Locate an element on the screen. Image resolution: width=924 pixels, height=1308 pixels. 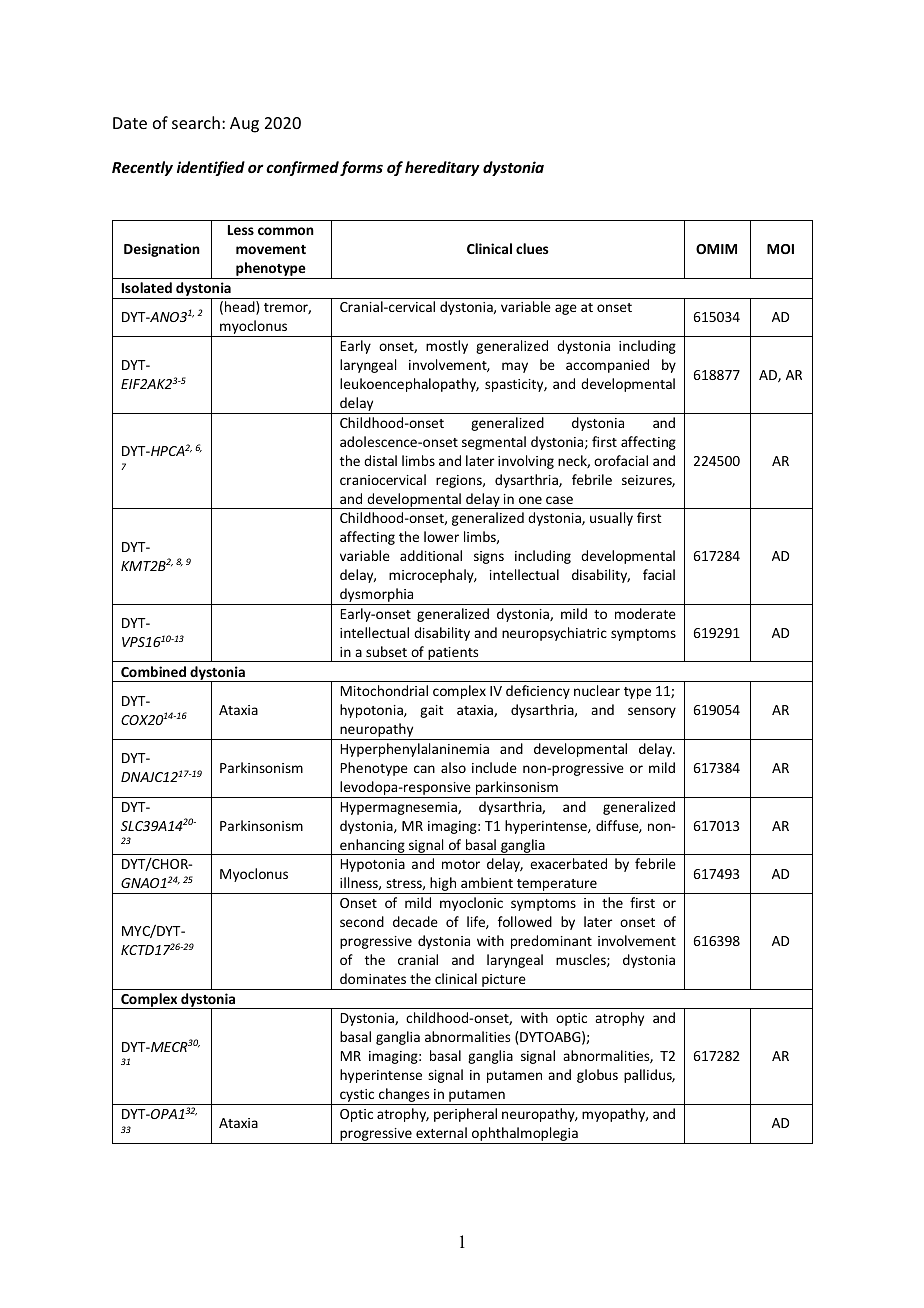
OMIM is located at coordinates (716, 249).
